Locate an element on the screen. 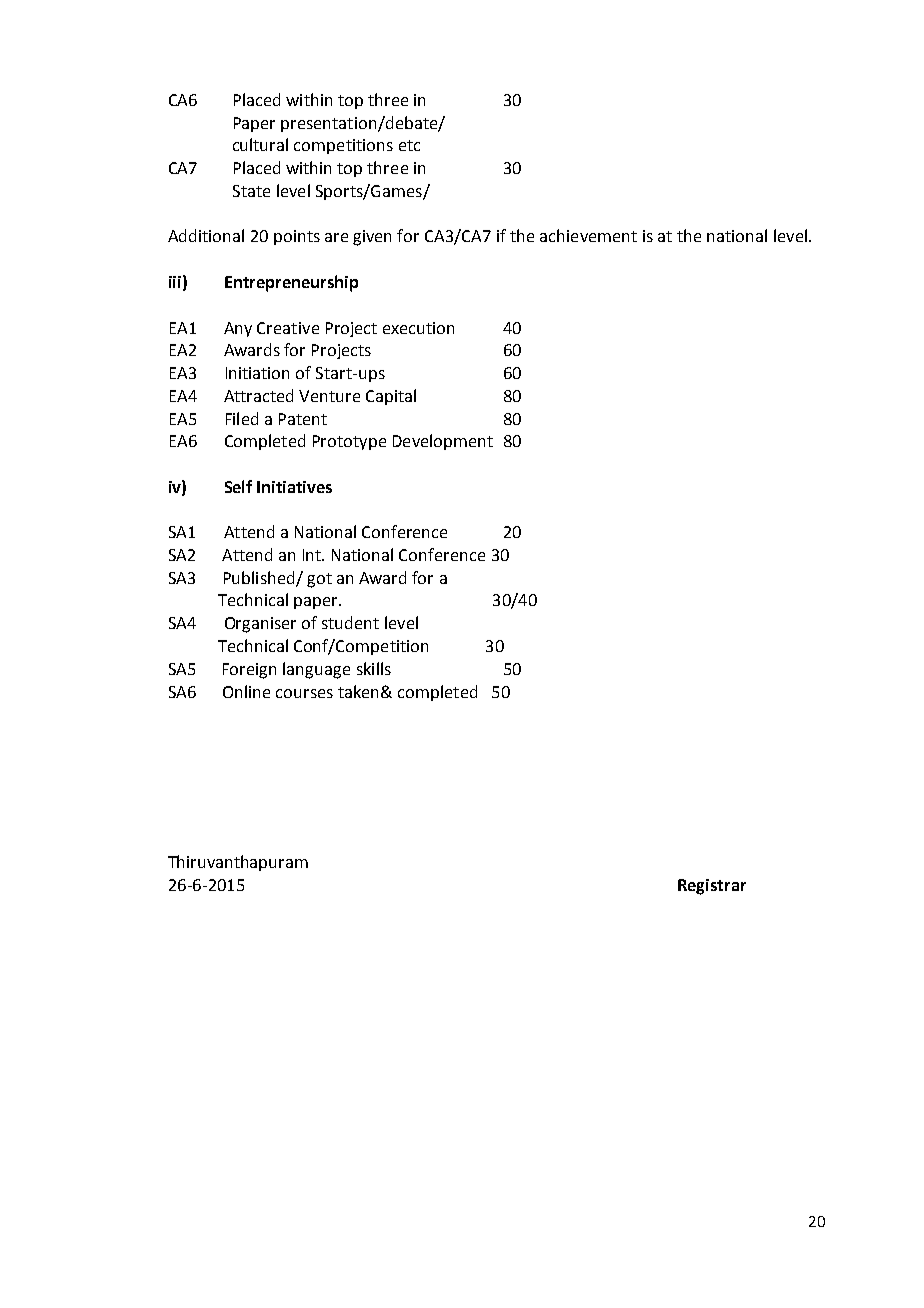  Development is located at coordinates (443, 442).
